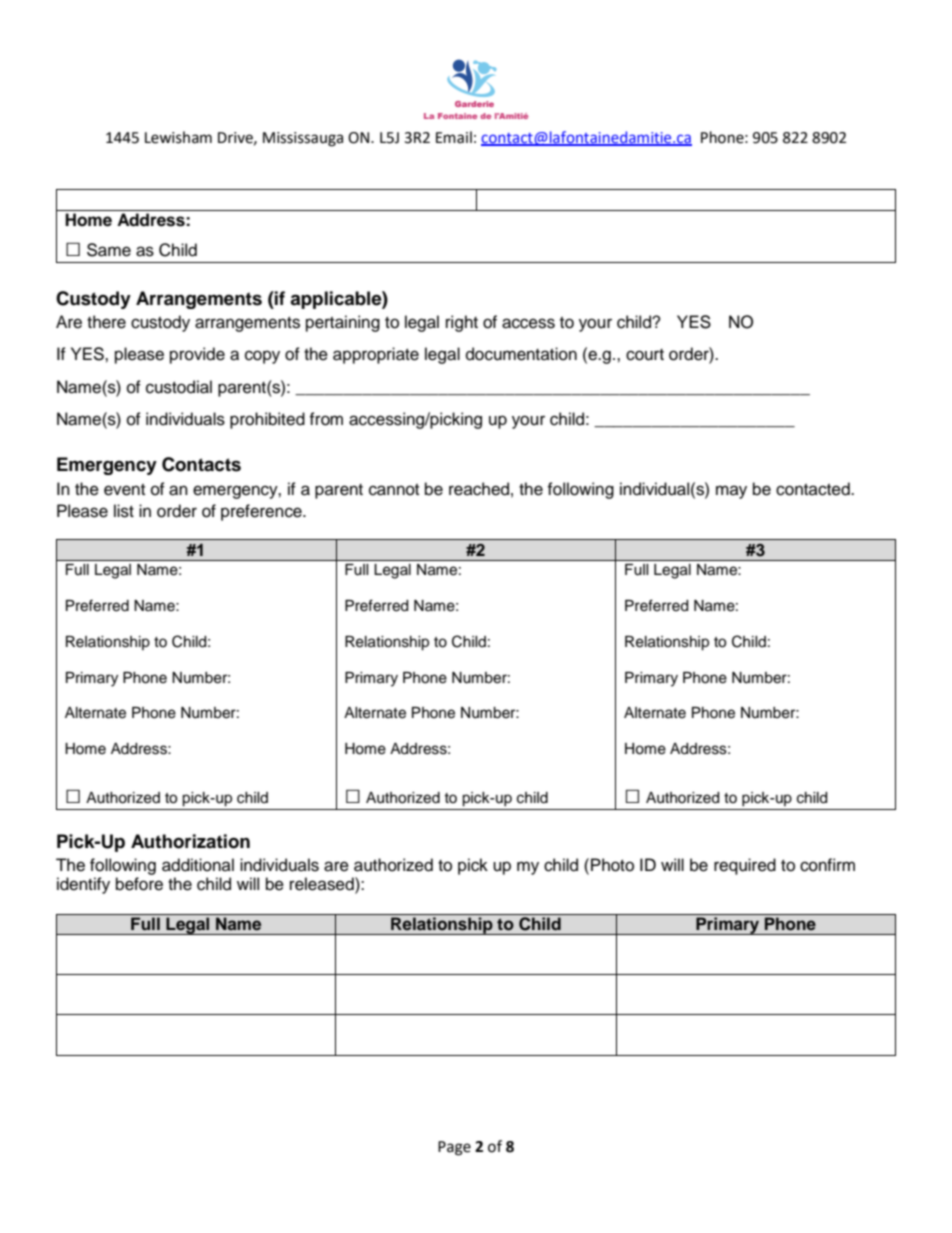 The height and width of the screenshot is (1233, 952). Describe the element at coordinates (645, 355) in the screenshot. I see `court` at that location.
